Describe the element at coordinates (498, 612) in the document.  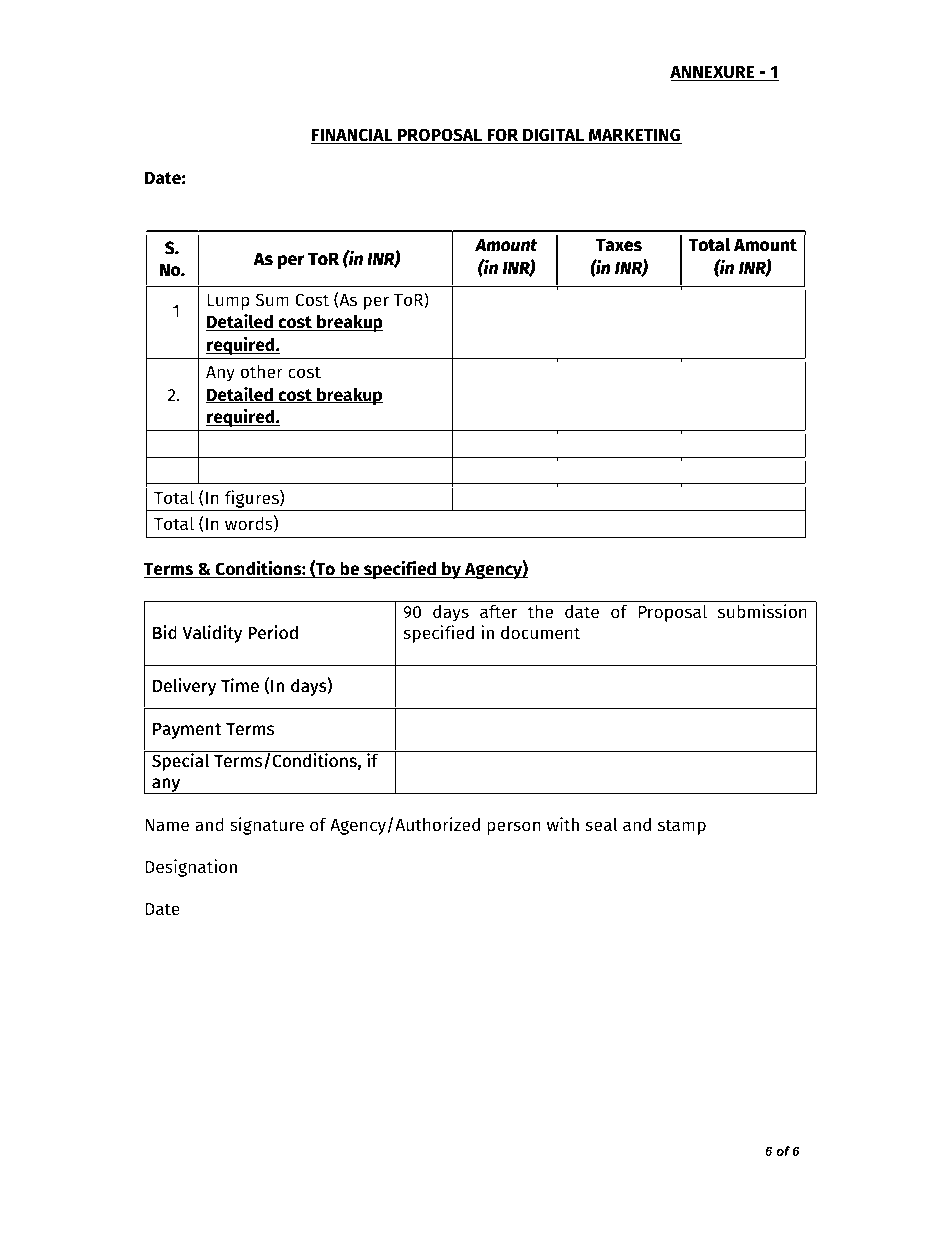
I see `after` at that location.
